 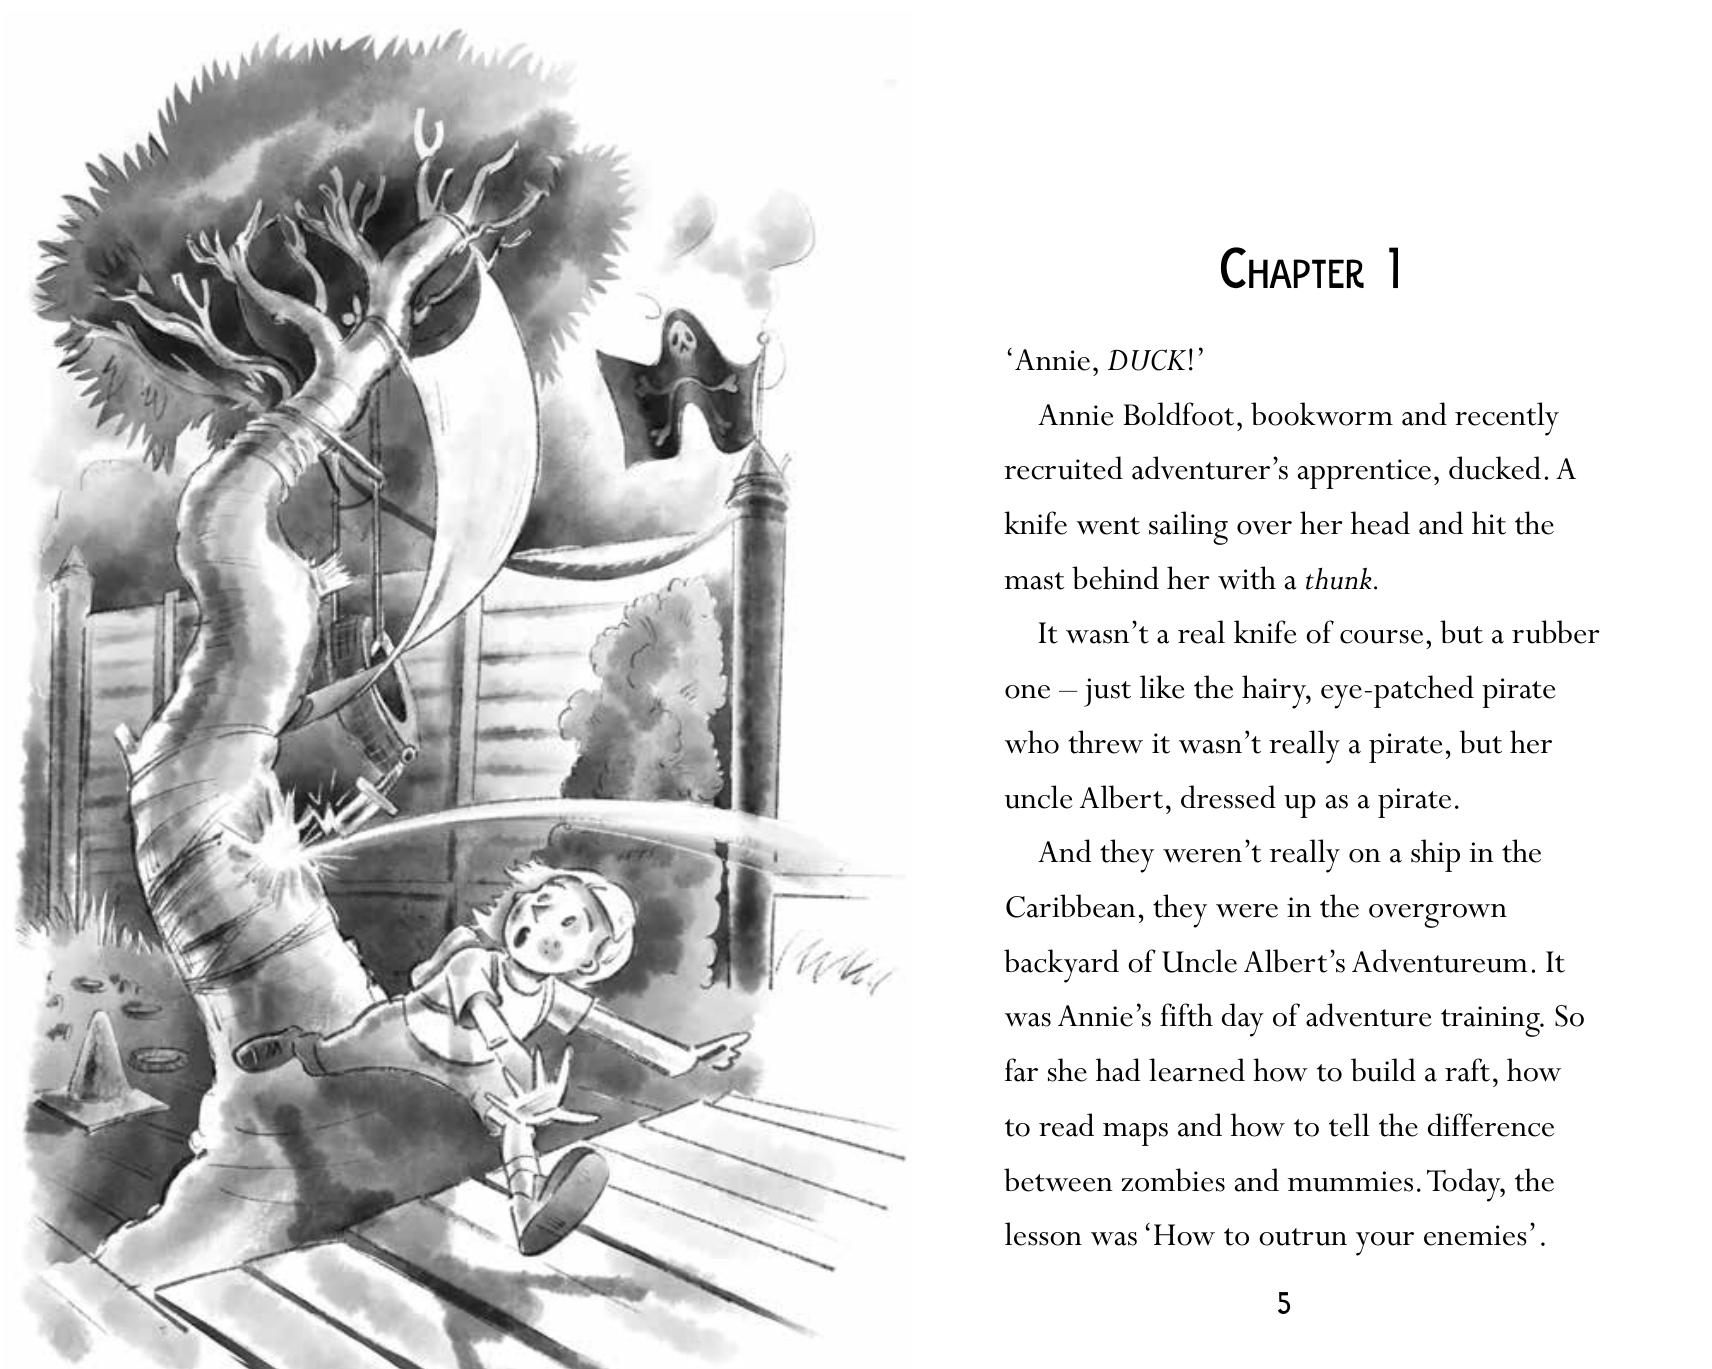 What do you see at coordinates (1491, 1021) in the document?
I see `training` at bounding box center [1491, 1021].
